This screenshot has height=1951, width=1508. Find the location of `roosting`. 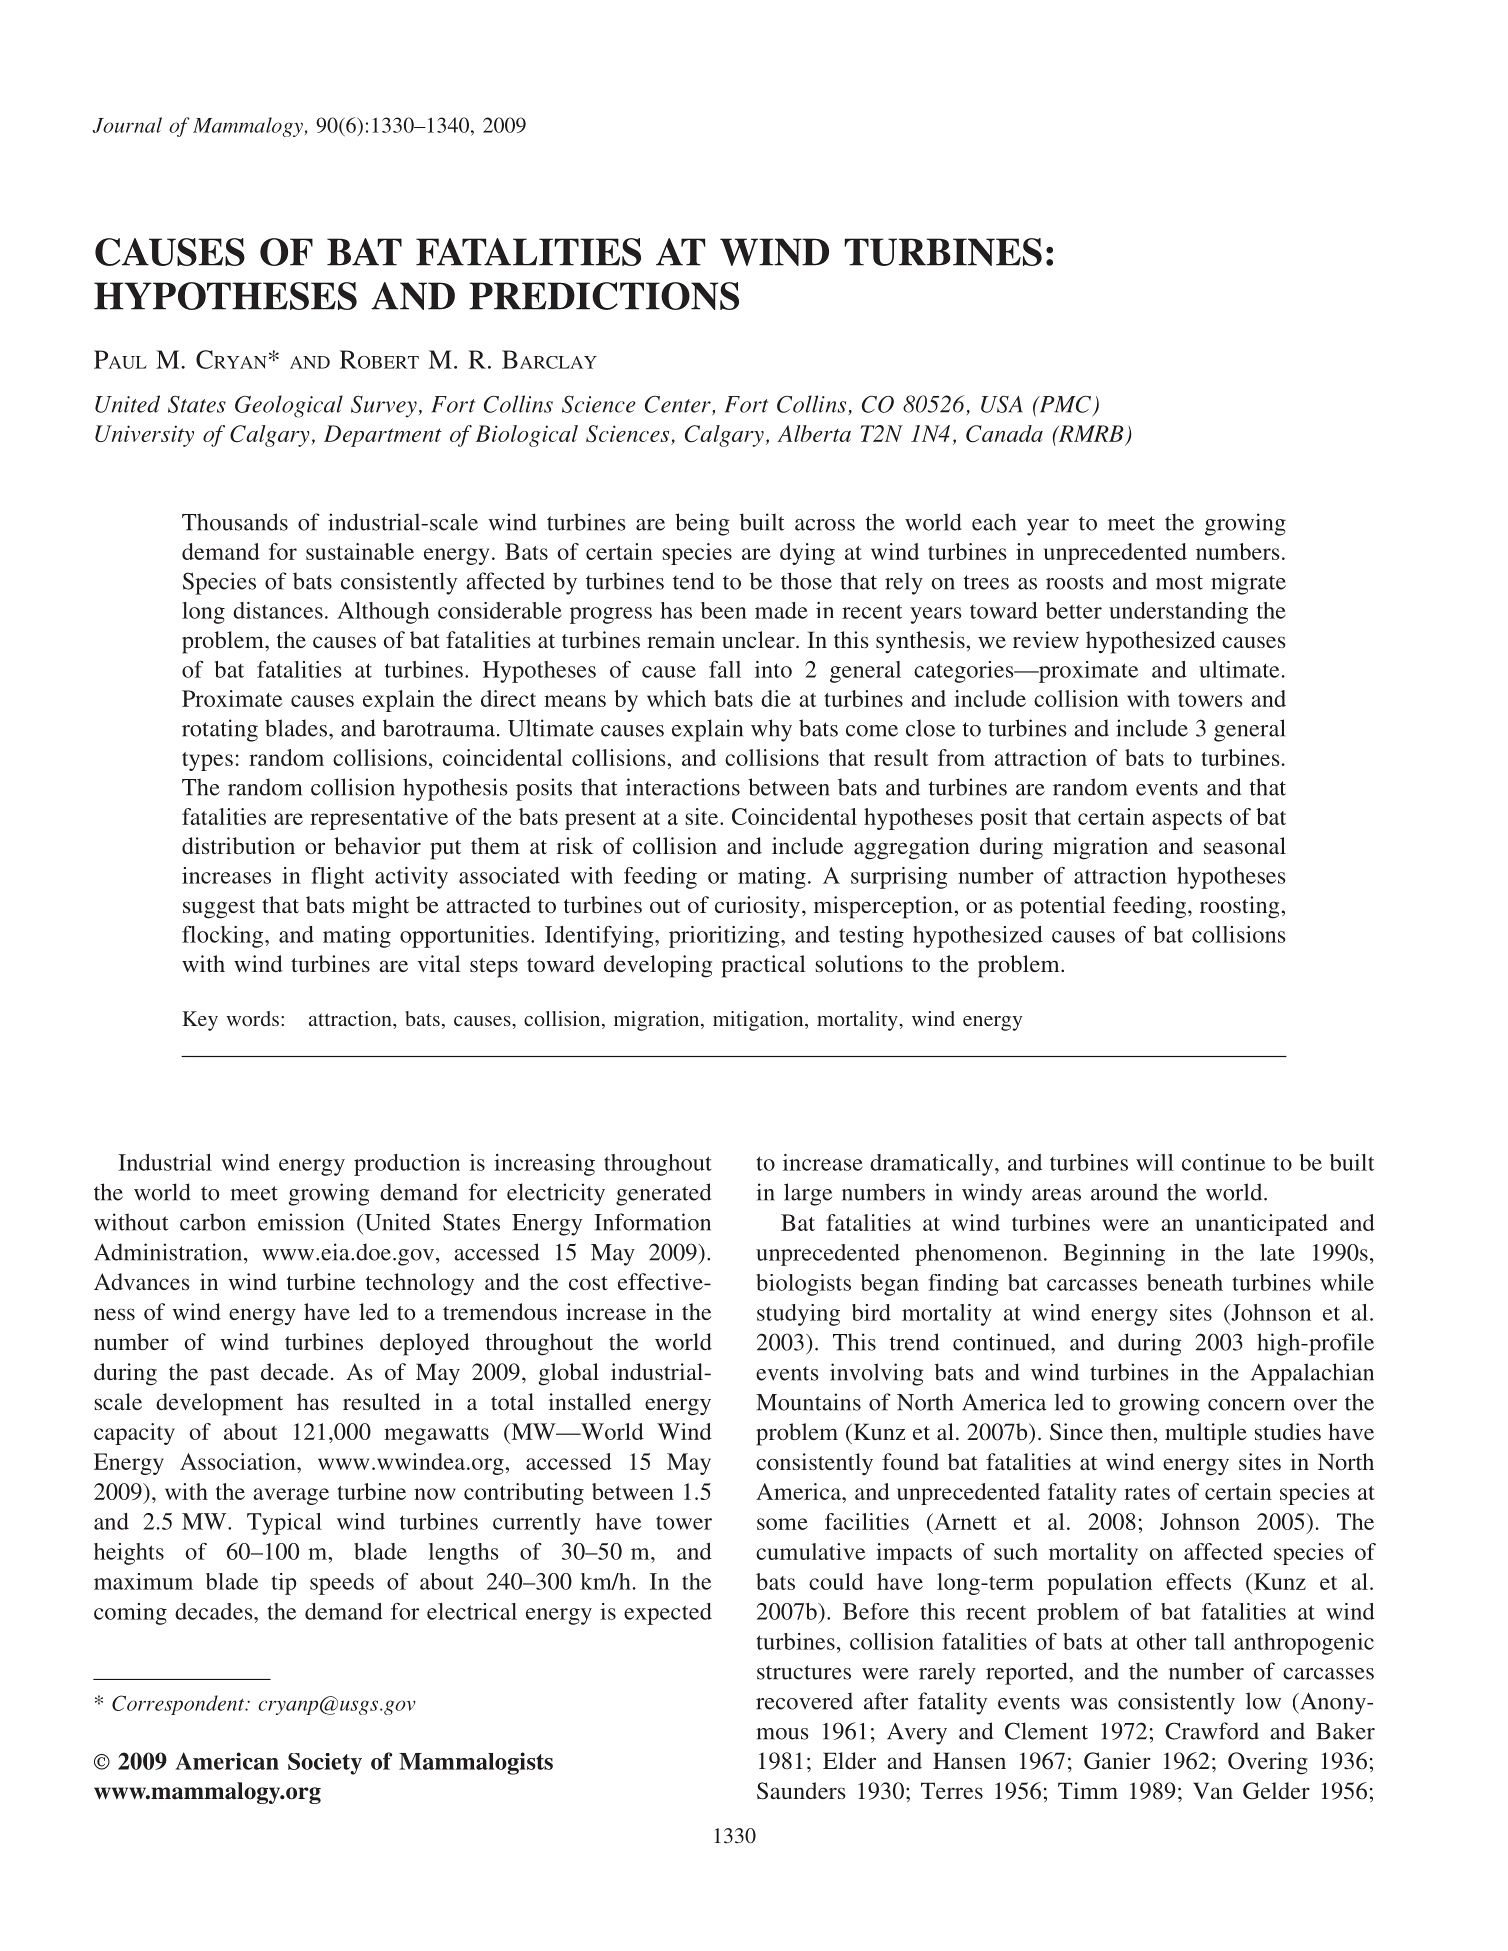

roosting is located at coordinates (1239, 907).
